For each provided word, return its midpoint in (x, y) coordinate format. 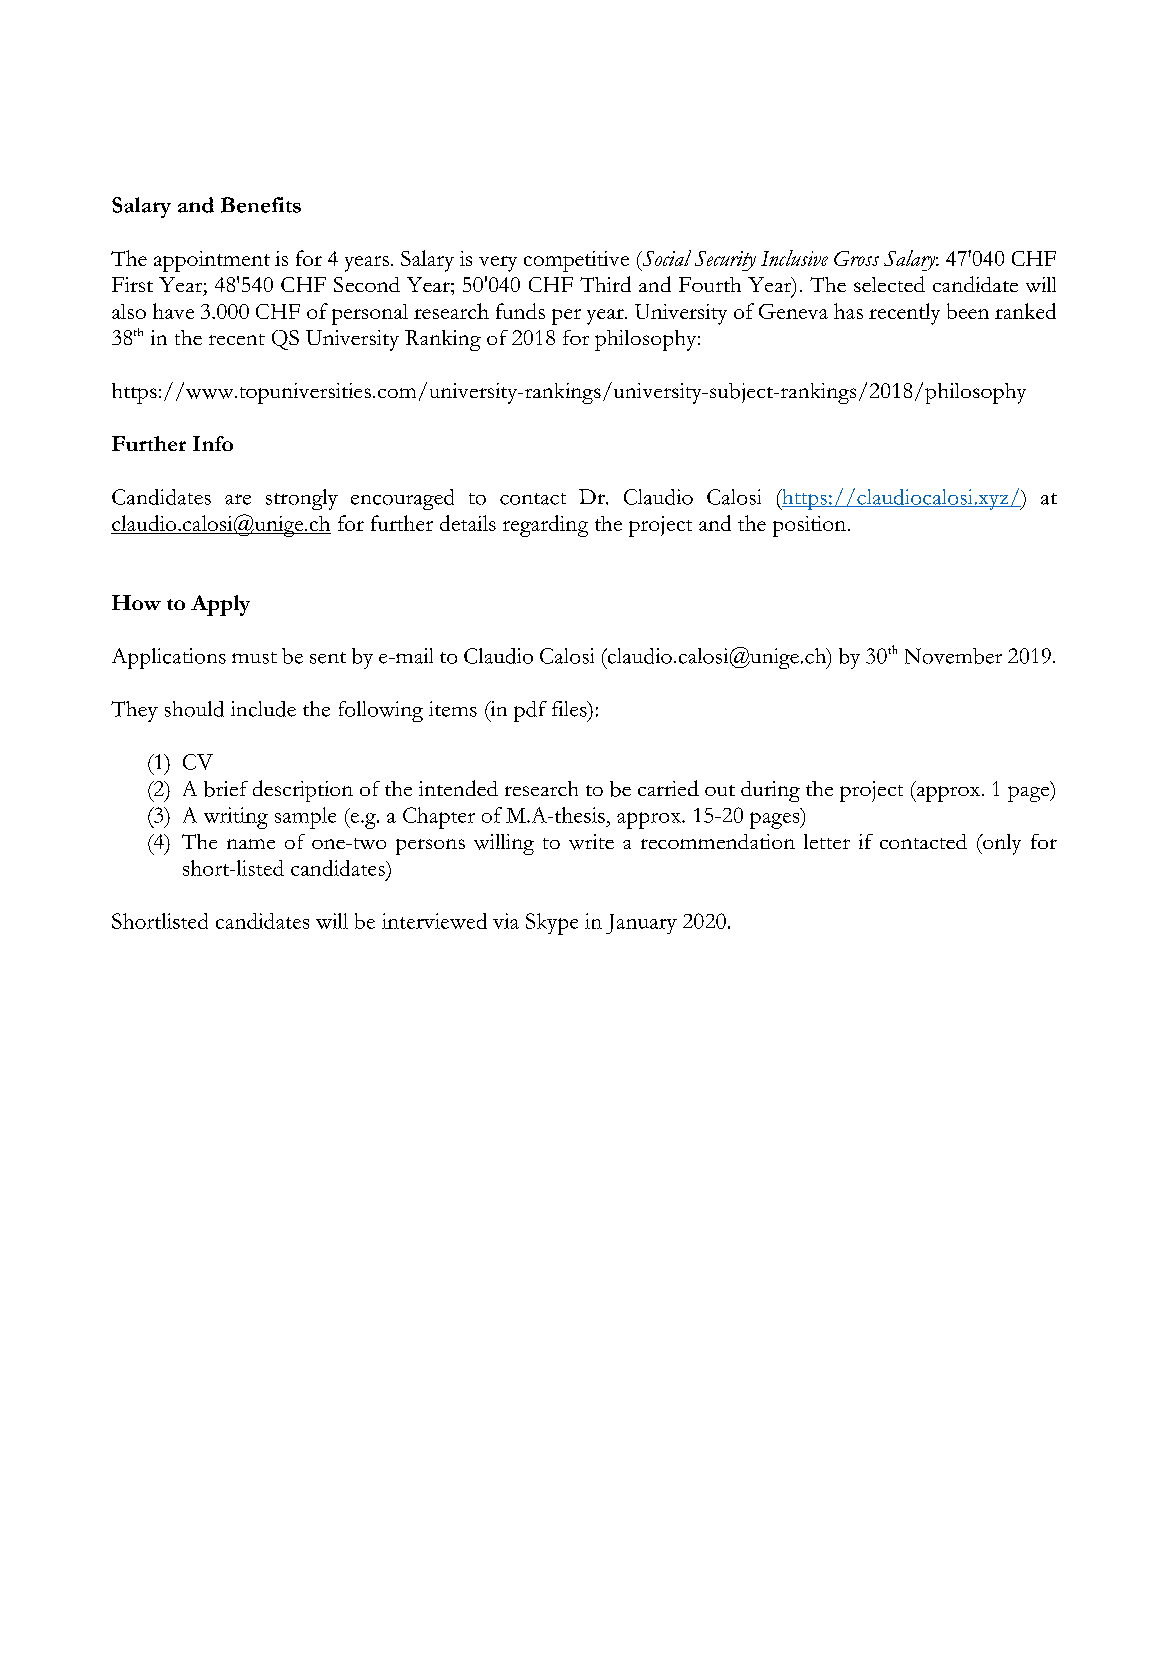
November (953, 656)
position (809, 526)
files (570, 709)
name (251, 844)
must (254, 658)
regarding (545, 526)
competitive (576, 261)
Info (213, 443)
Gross (856, 258)
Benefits (261, 205)
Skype (552, 924)
